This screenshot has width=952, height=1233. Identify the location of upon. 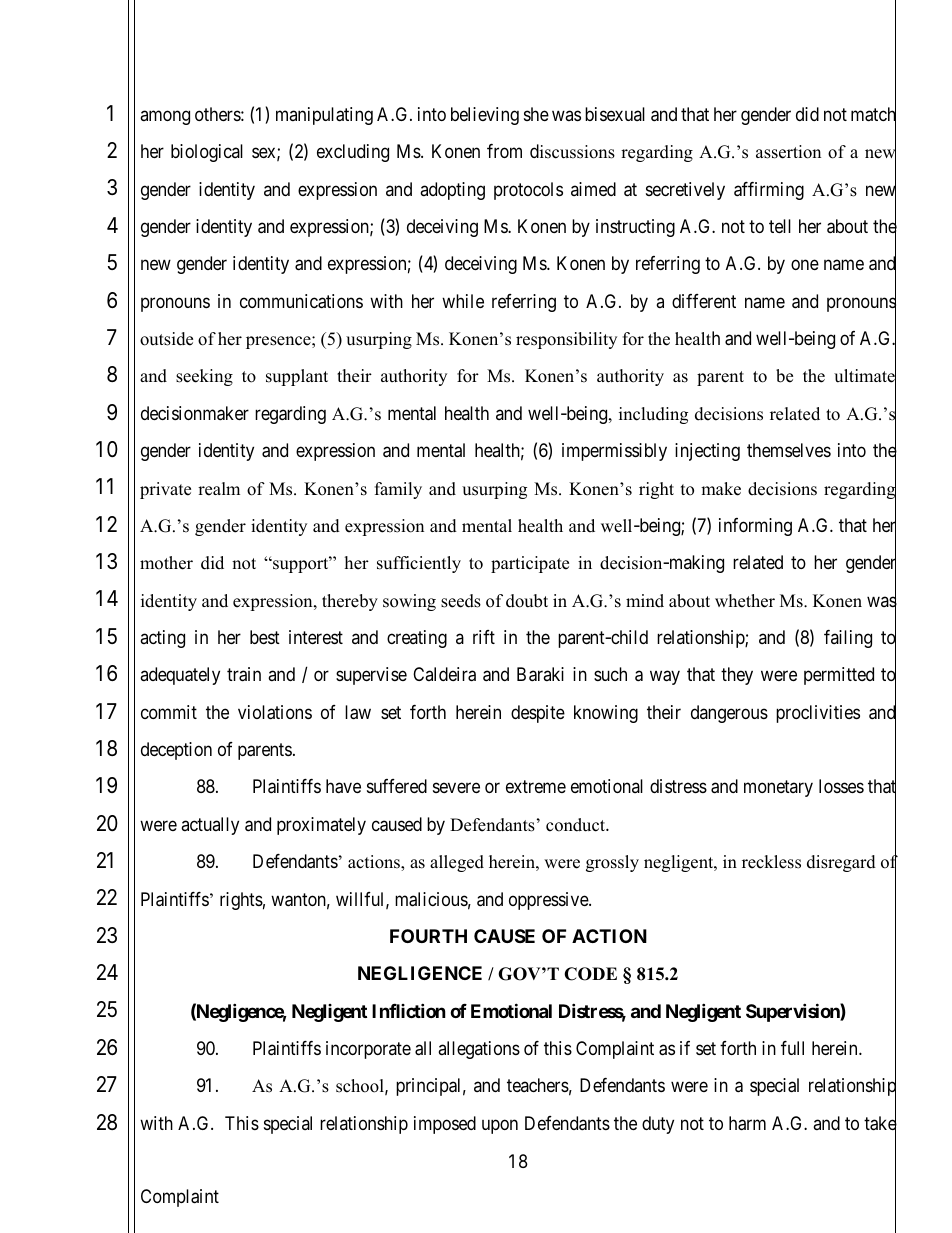
(500, 1126).
